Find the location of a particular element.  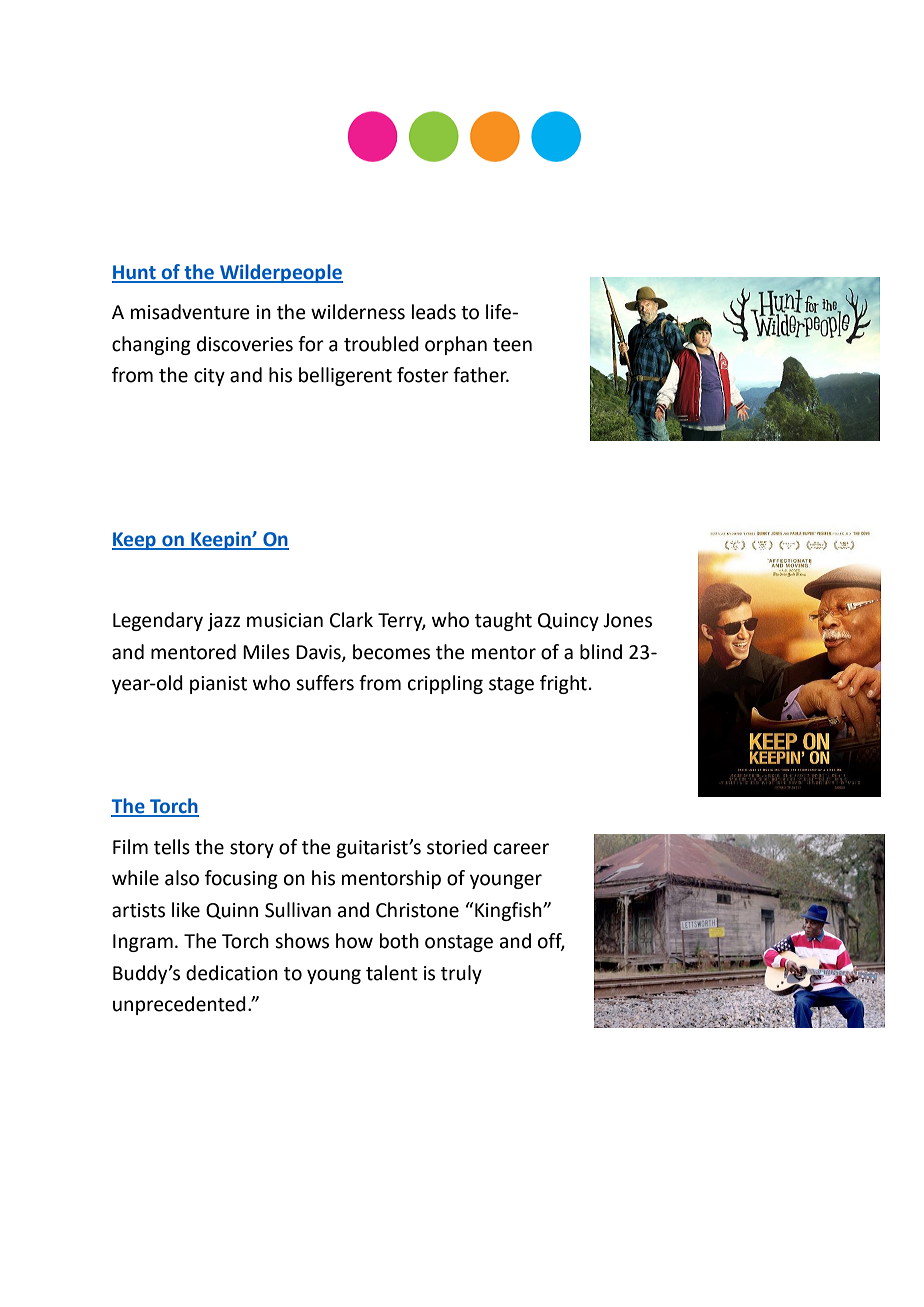

Quincy is located at coordinates (568, 622).
